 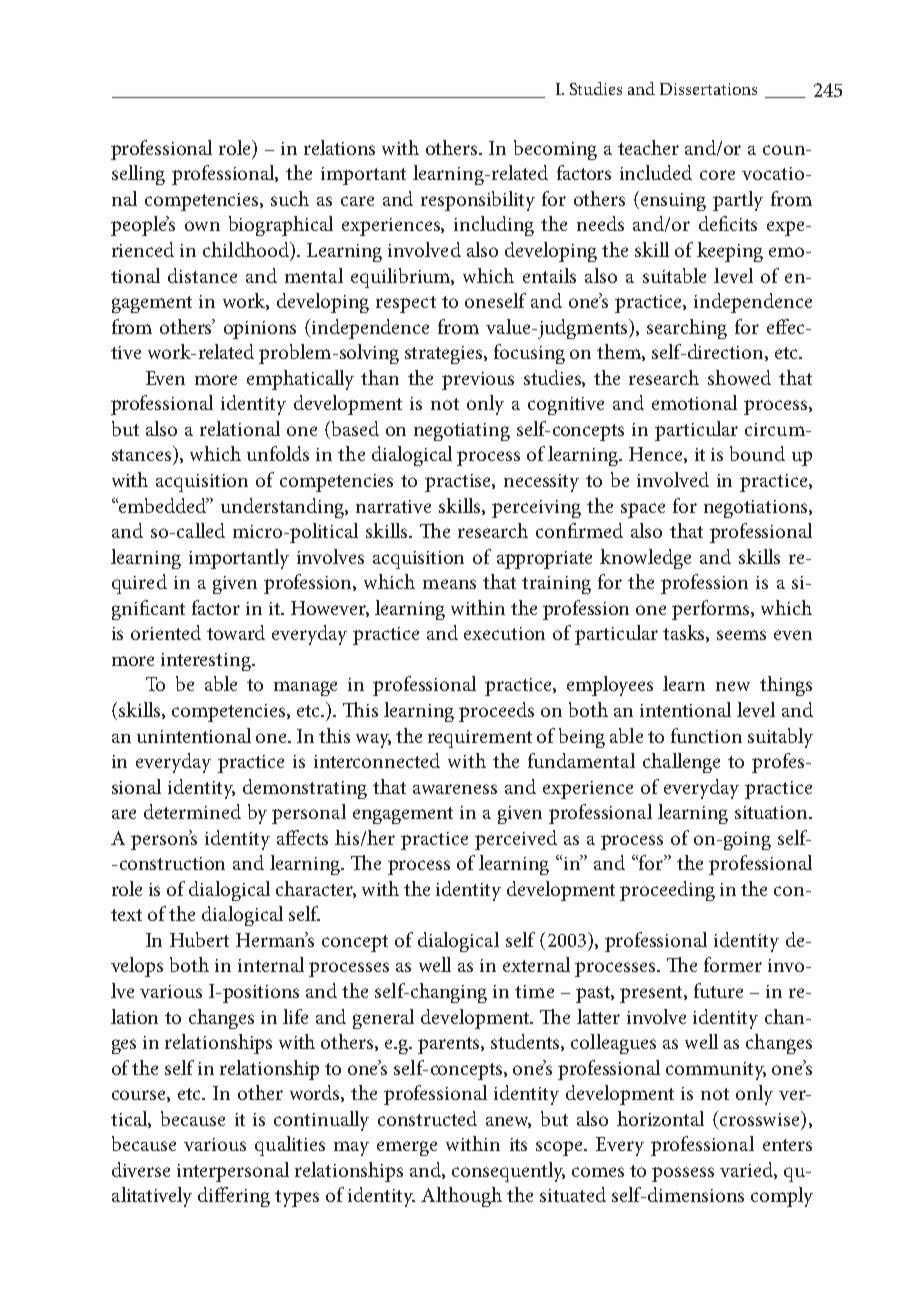 What do you see at coordinates (290, 198) in the screenshot?
I see `such` at bounding box center [290, 198].
